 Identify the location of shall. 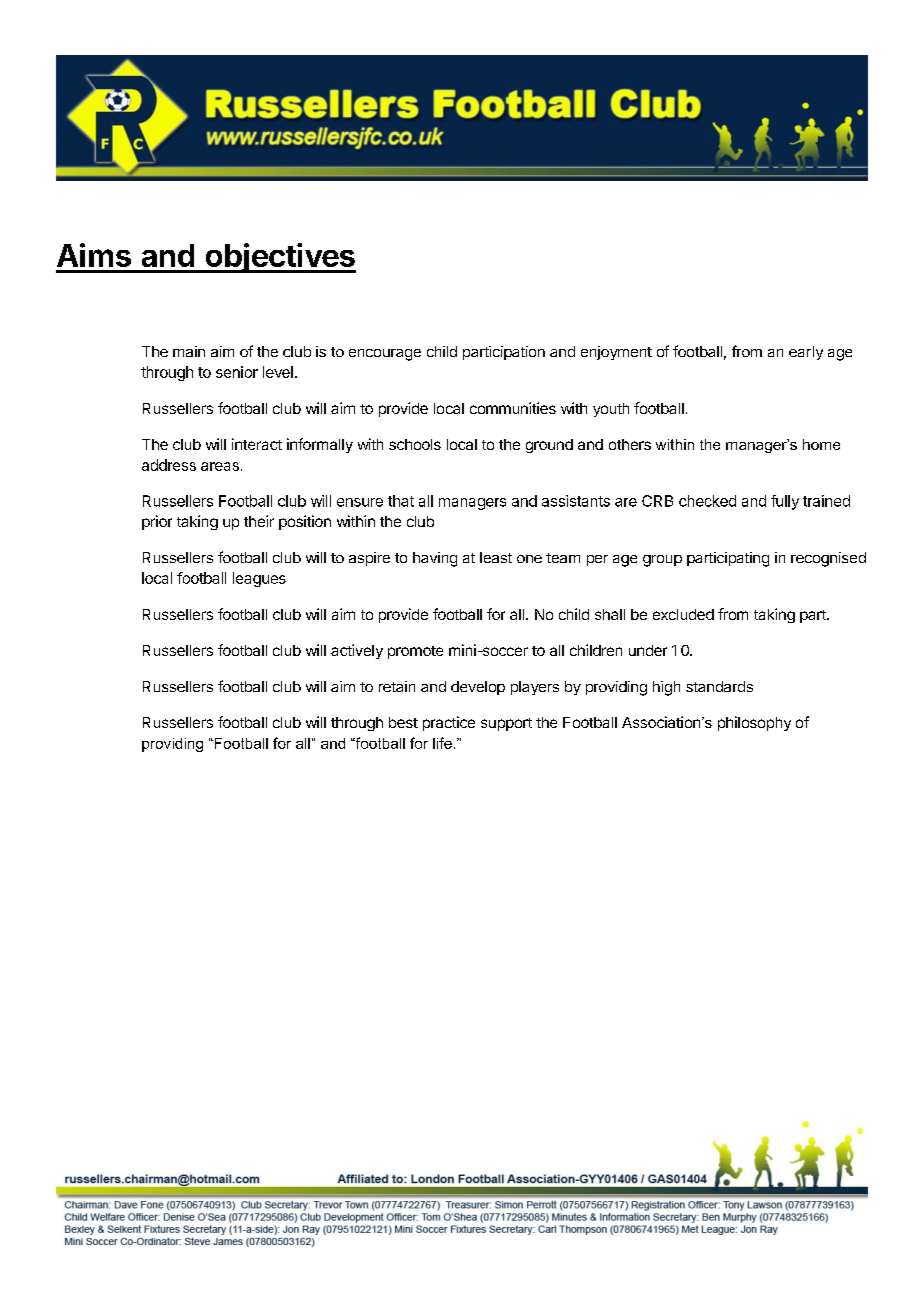
(610, 614).
